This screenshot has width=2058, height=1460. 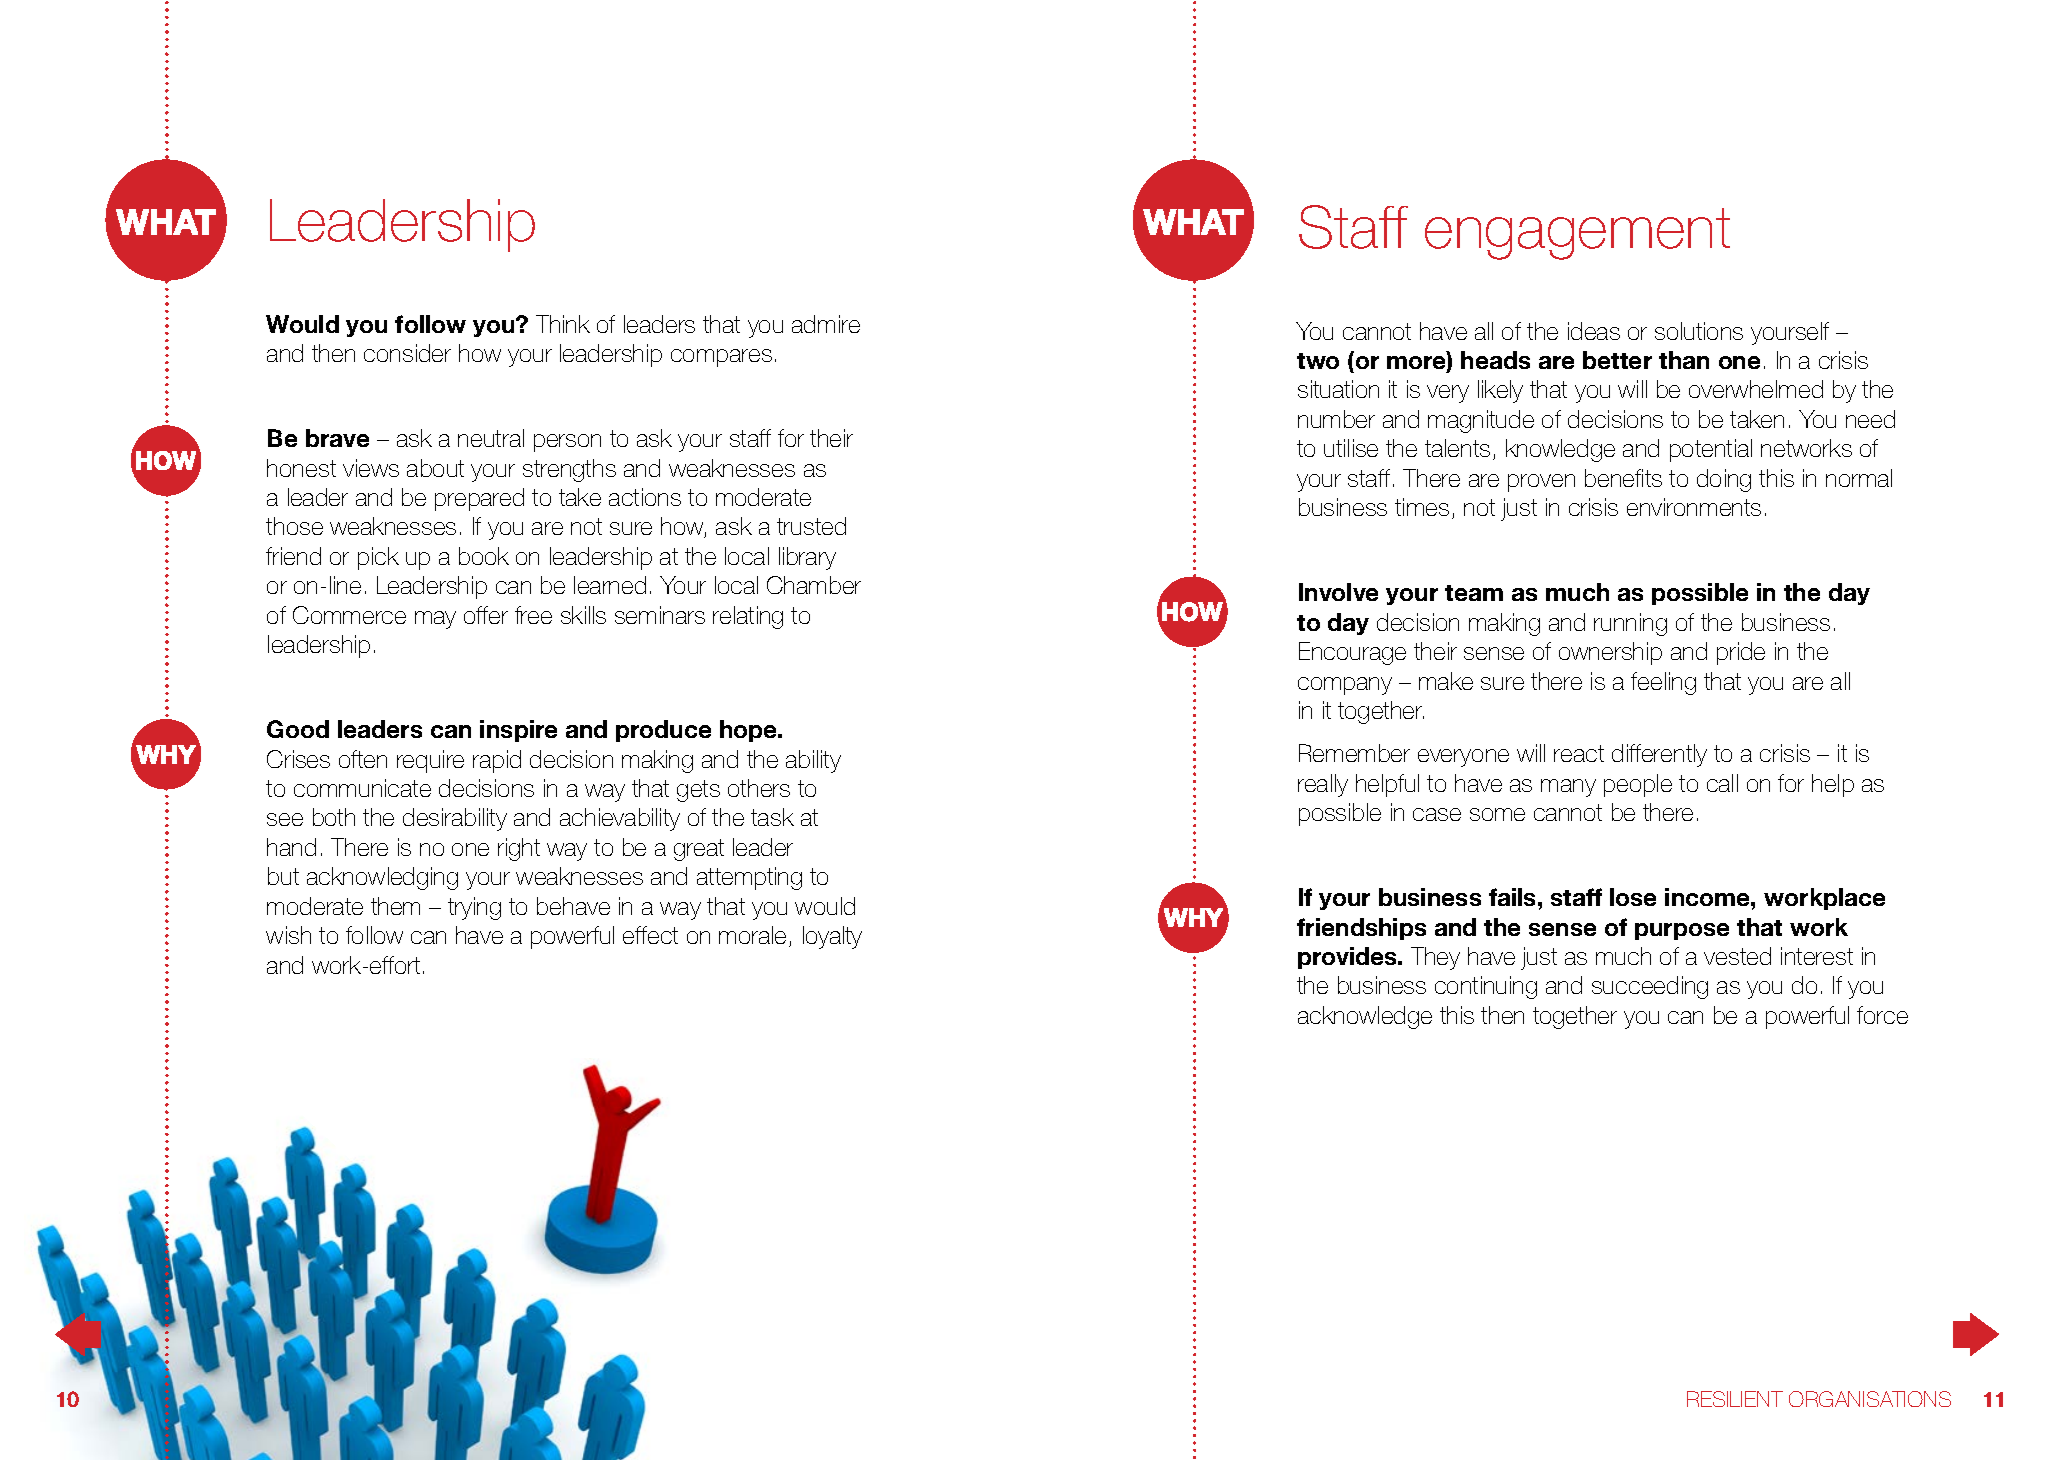 What do you see at coordinates (826, 324) in the screenshot?
I see `admire` at bounding box center [826, 324].
